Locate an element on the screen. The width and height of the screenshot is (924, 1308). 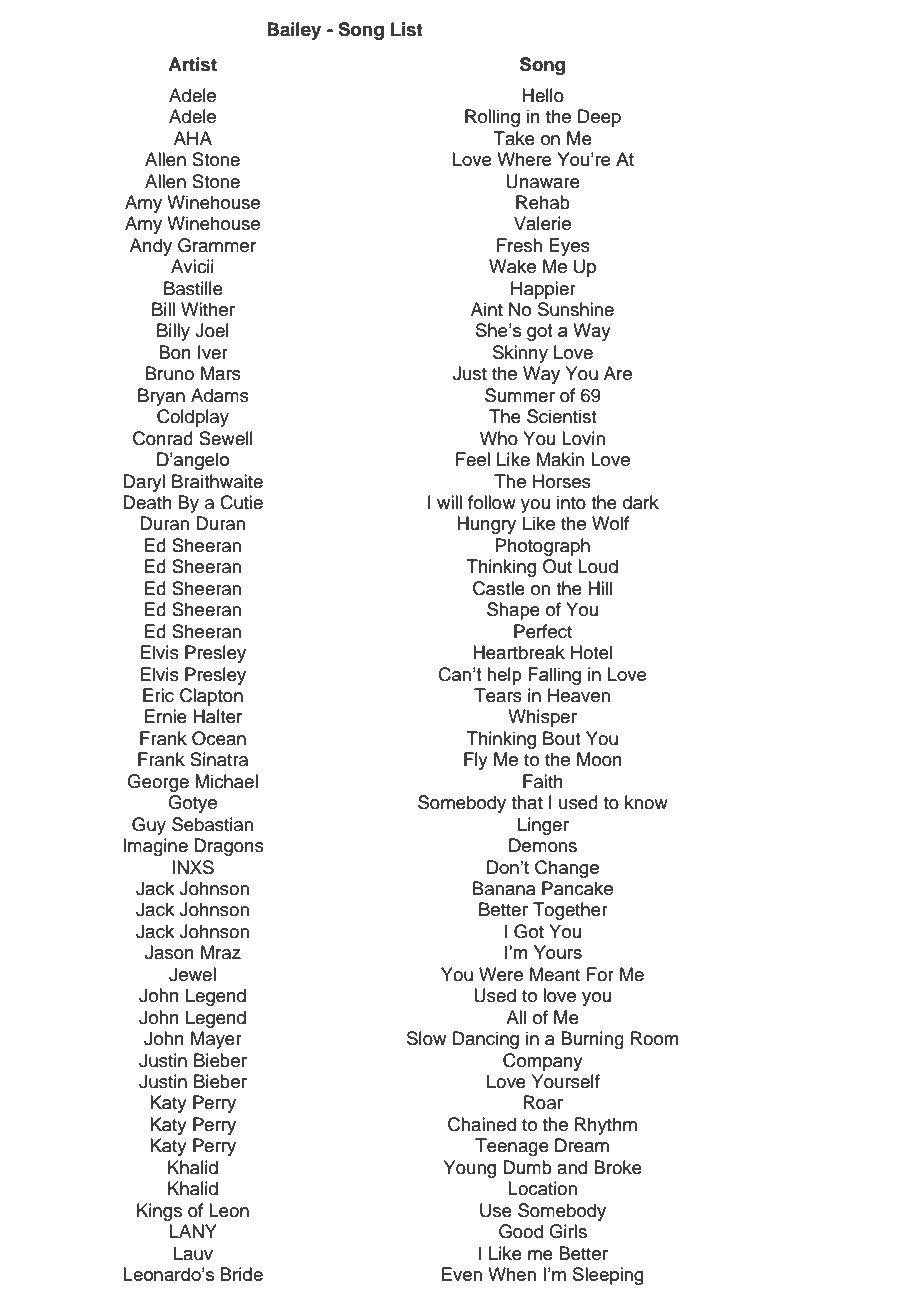
List is located at coordinates (407, 29).
